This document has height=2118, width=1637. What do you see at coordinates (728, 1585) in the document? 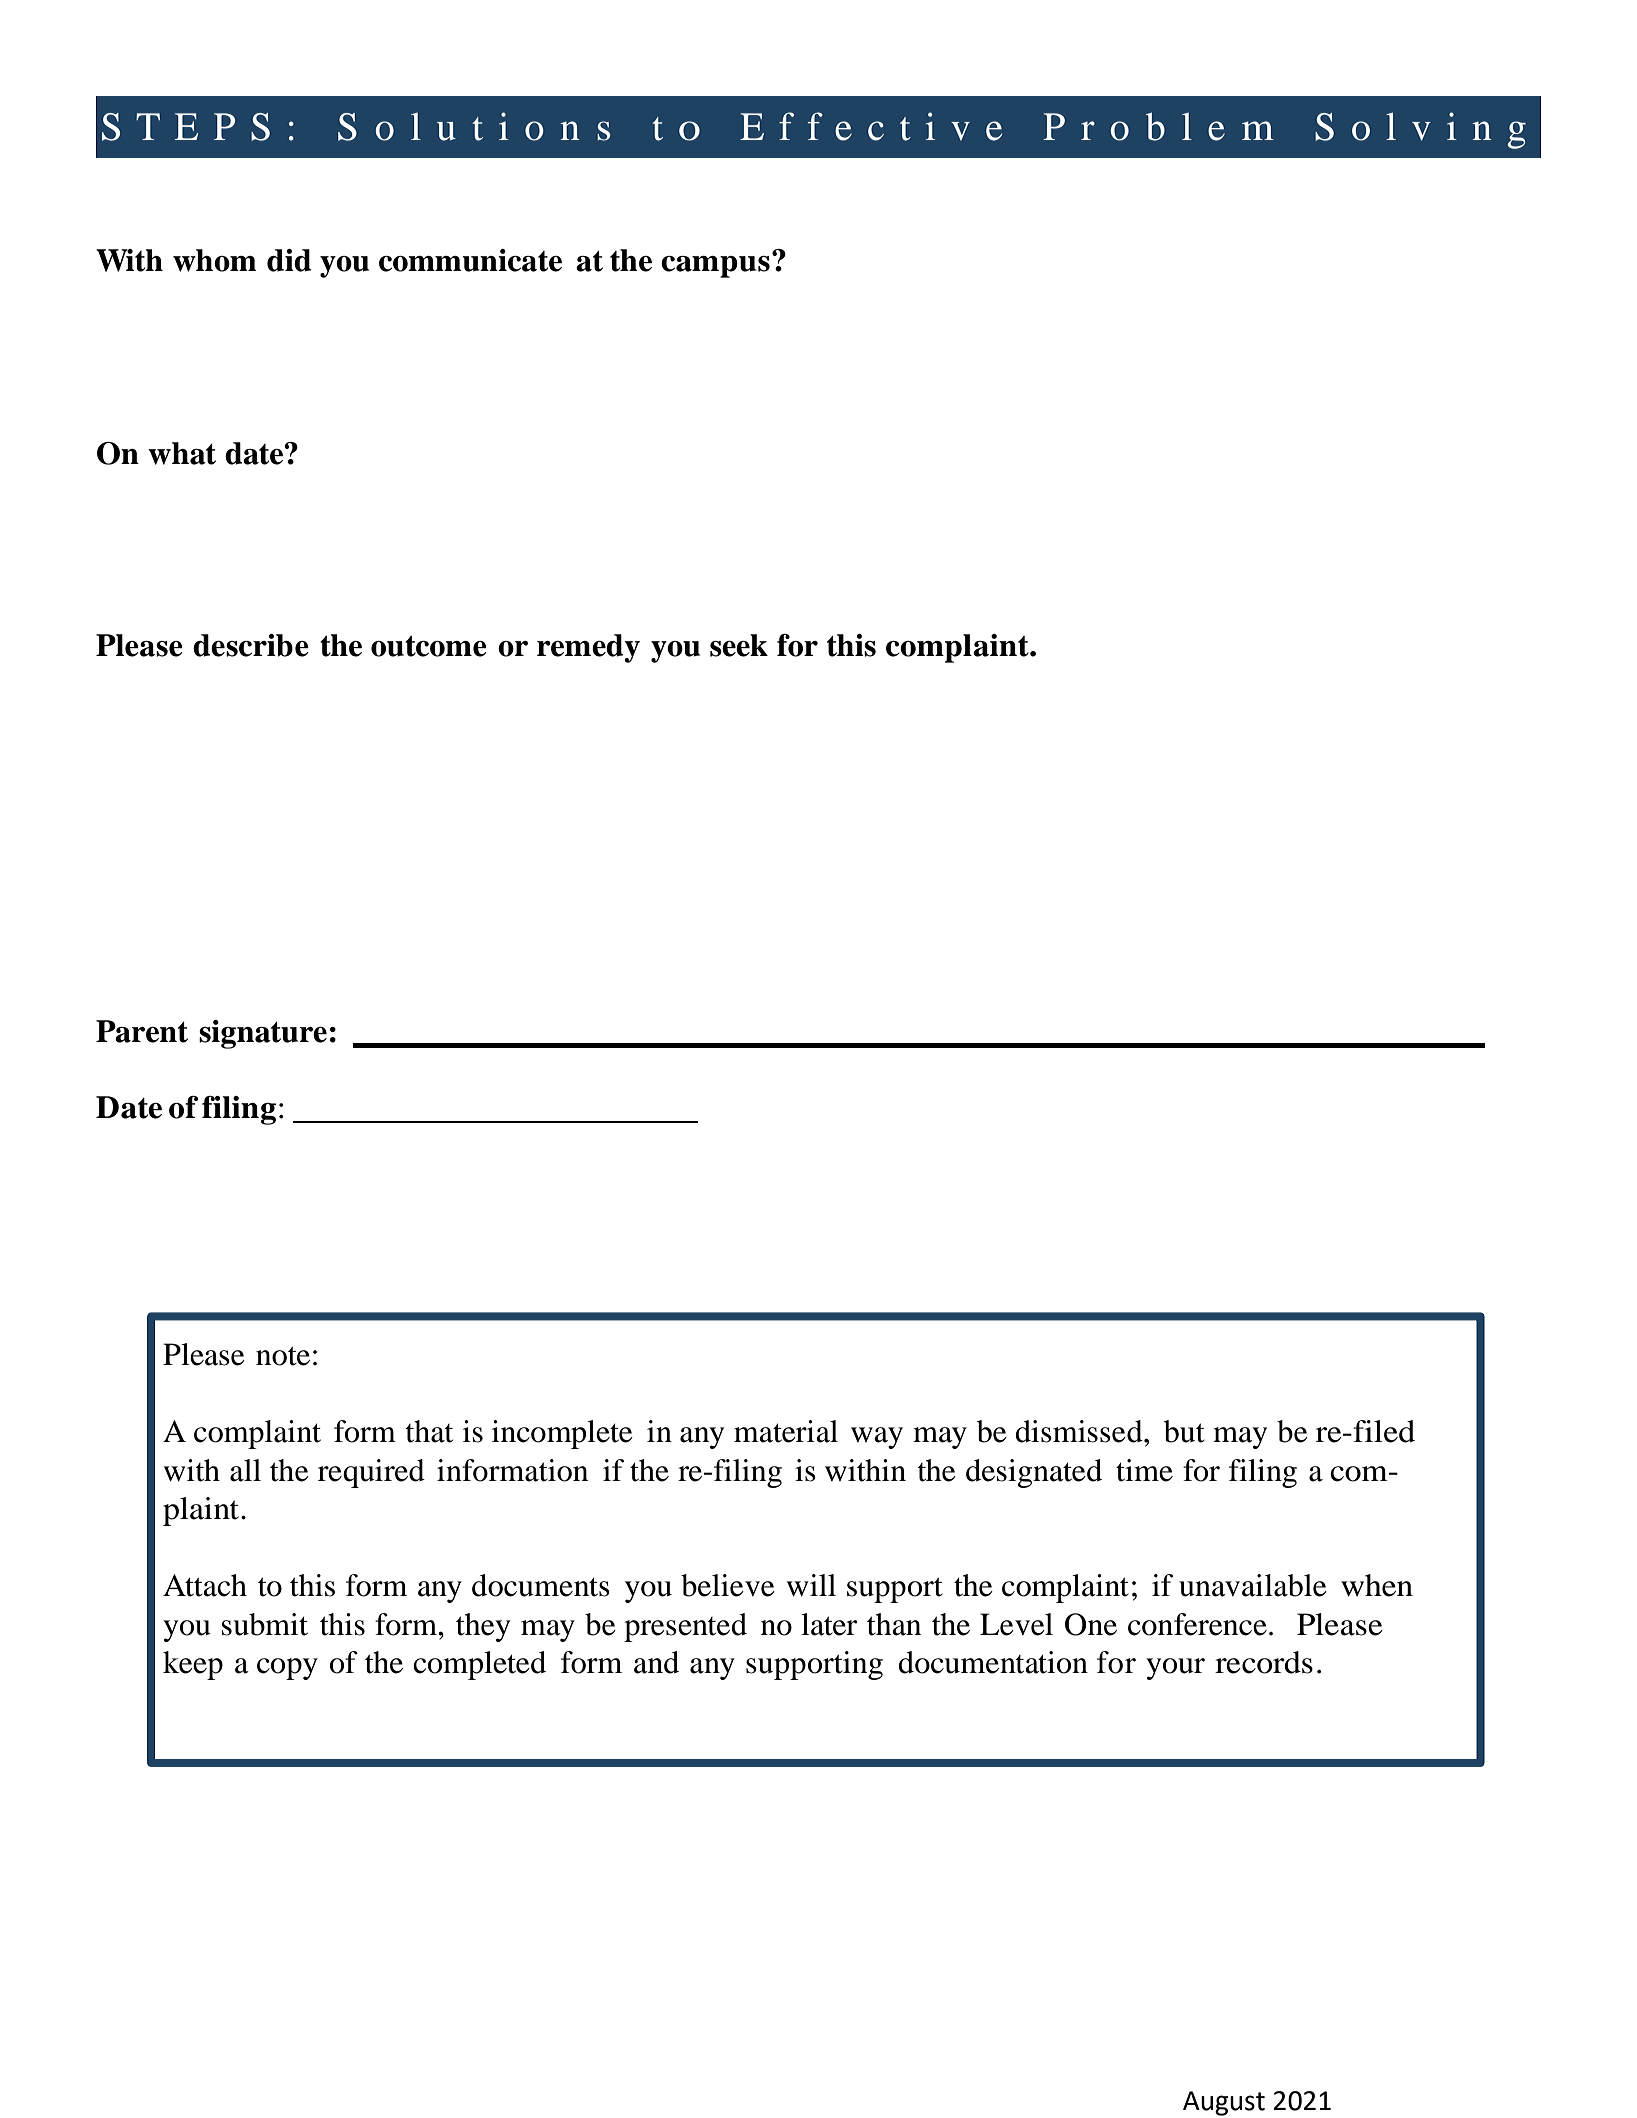
I see `believe` at bounding box center [728, 1585].
